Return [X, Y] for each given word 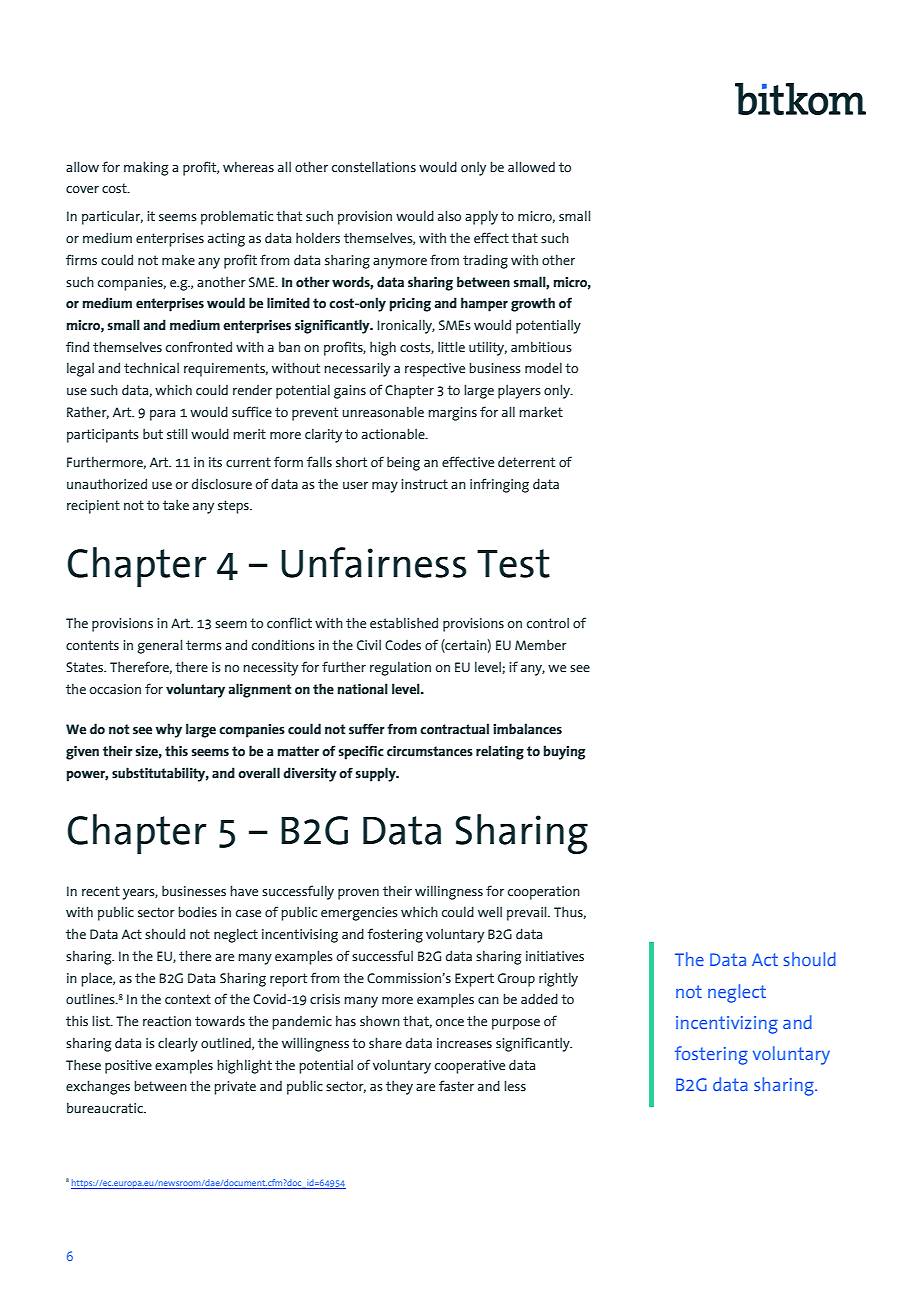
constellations [374, 167]
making [146, 168]
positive [128, 1067]
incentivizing [727, 1025]
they [399, 1088]
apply [481, 217]
